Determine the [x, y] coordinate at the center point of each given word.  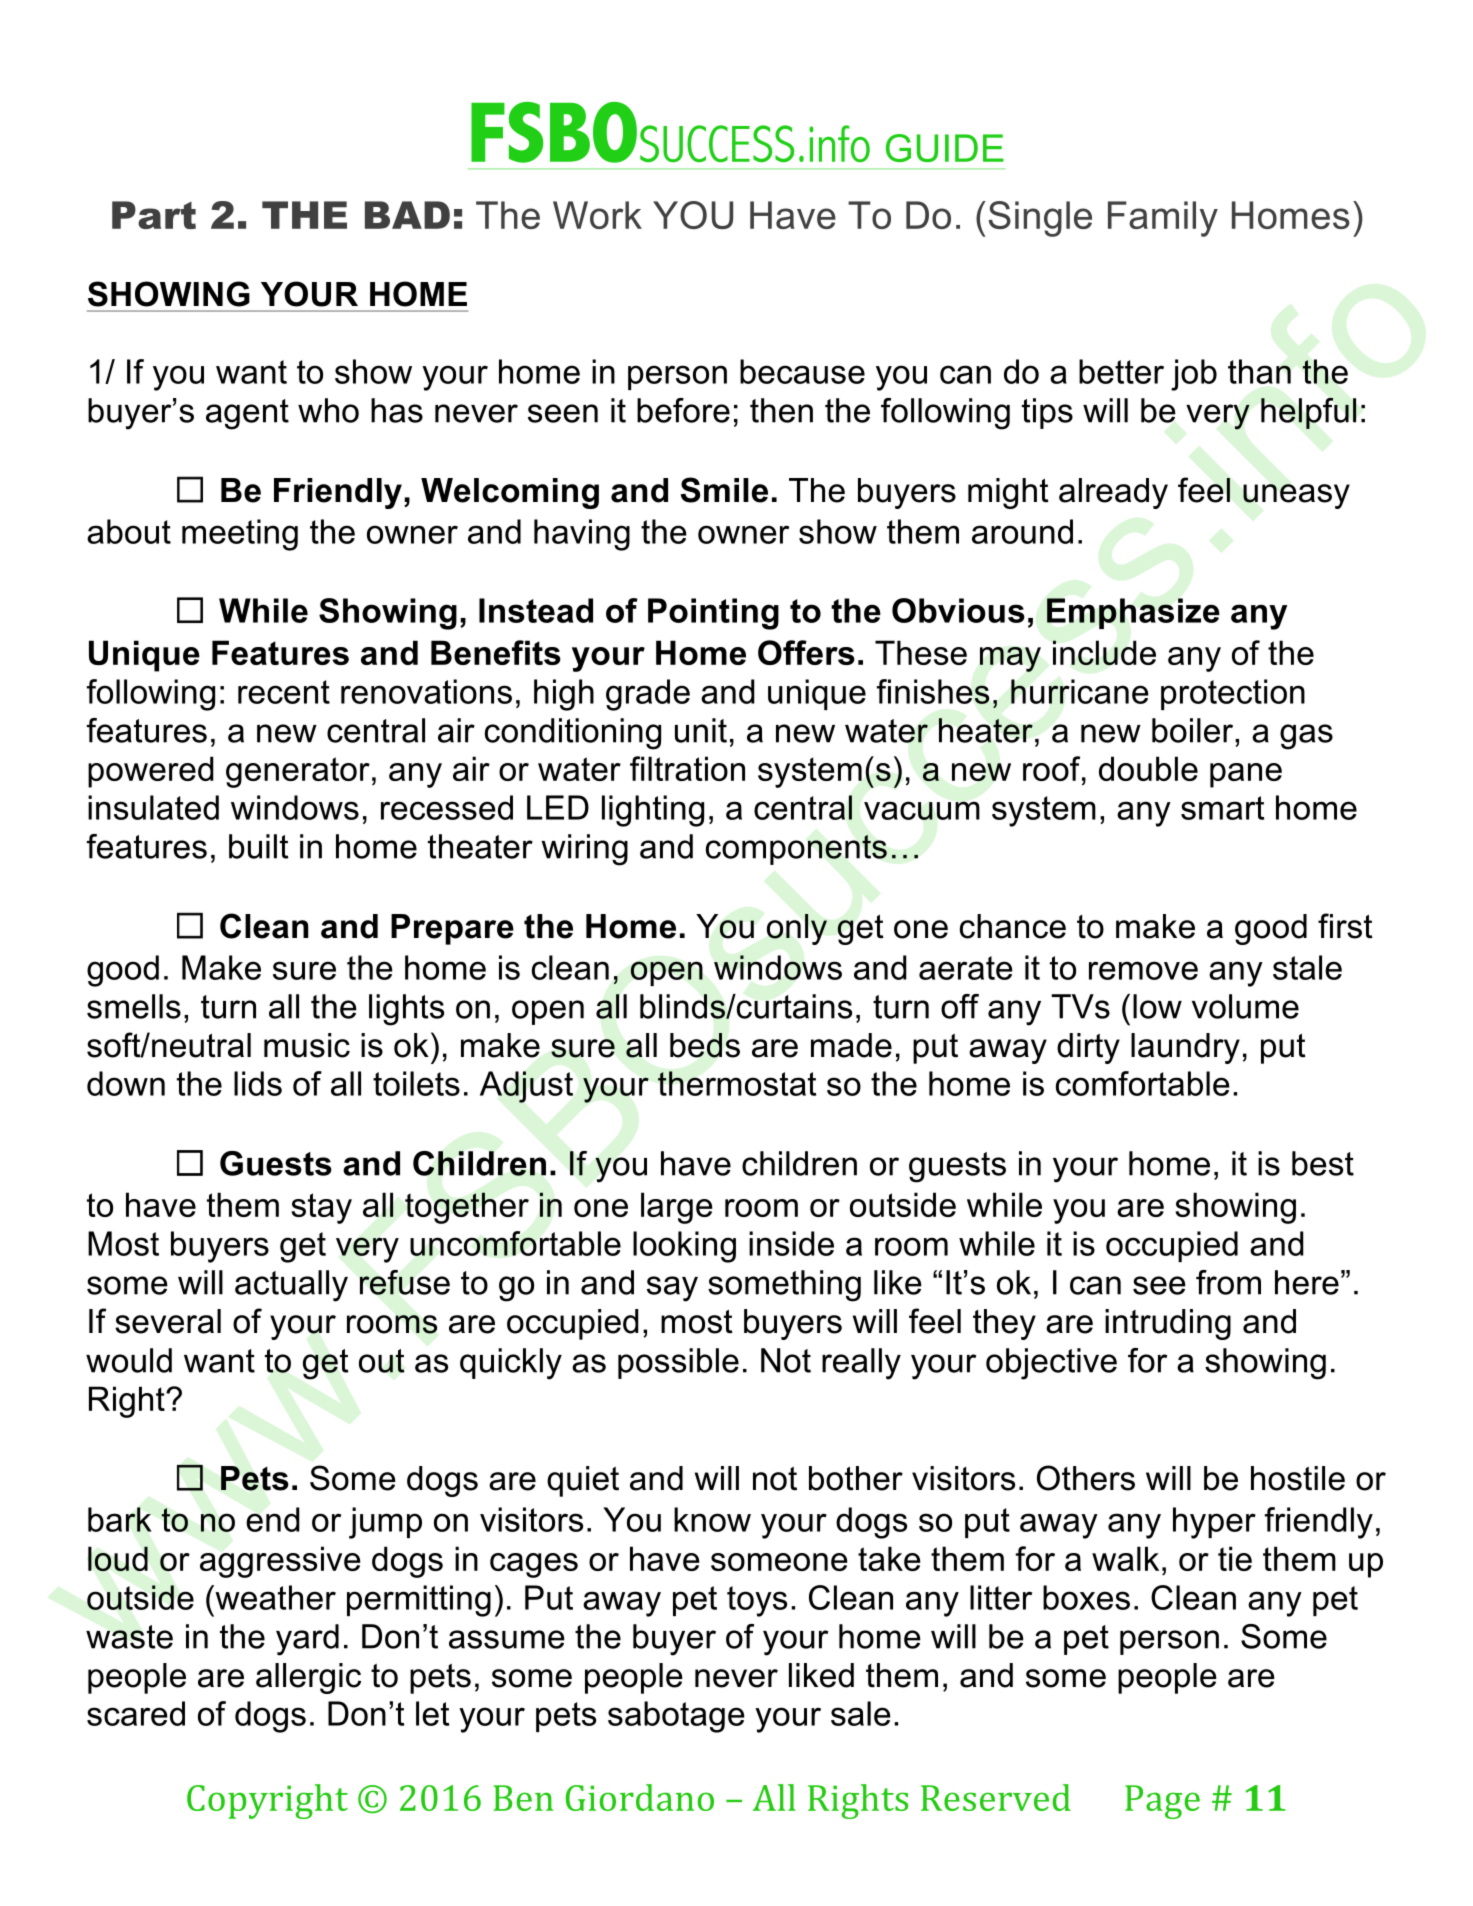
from [1228, 1282]
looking [684, 1247]
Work [597, 215]
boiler [1194, 730]
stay [321, 1208]
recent [284, 692]
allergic [308, 1678]
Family [1163, 219]
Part [154, 215]
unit [701, 730]
